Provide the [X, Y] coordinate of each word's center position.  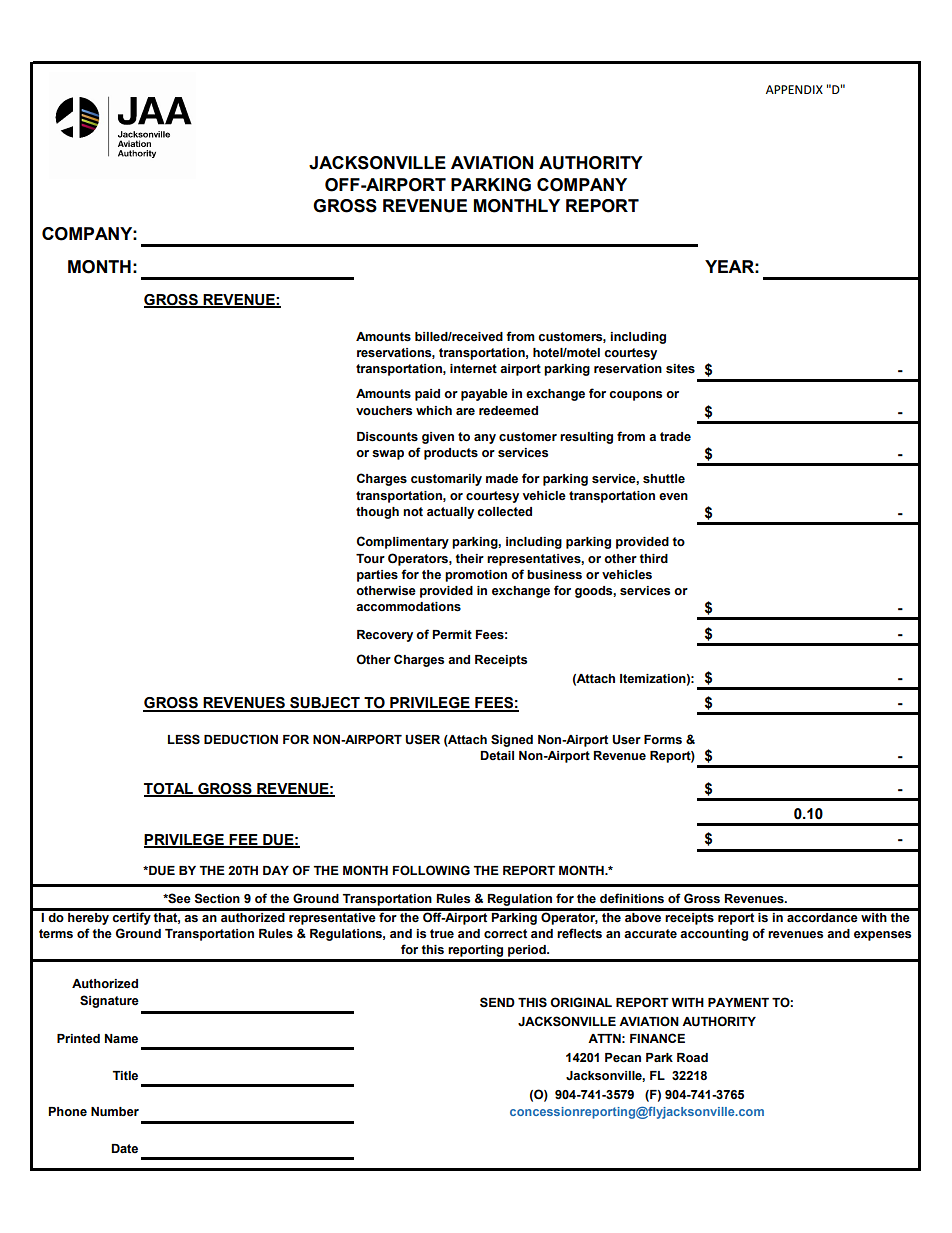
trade [675, 437]
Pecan [623, 1058]
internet [473, 368]
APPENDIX [794, 89]
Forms [663, 740]
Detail [497, 755]
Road [692, 1058]
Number [115, 1112]
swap [388, 455]
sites [680, 369]
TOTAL [169, 789]
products [451, 454]
